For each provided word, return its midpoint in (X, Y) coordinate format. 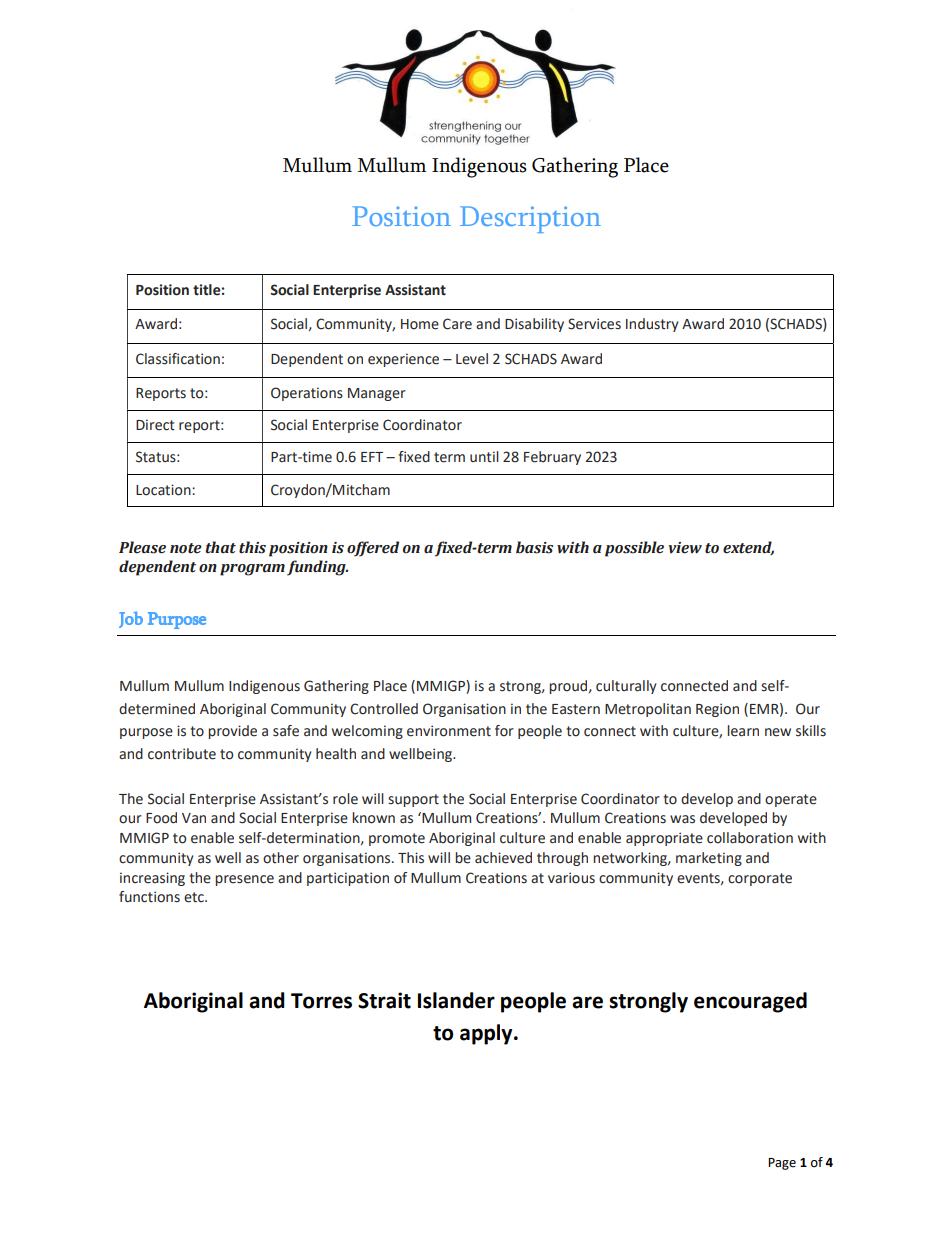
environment (449, 731)
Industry (652, 325)
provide (232, 732)
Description (530, 219)
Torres (321, 1001)
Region (717, 710)
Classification (178, 359)
